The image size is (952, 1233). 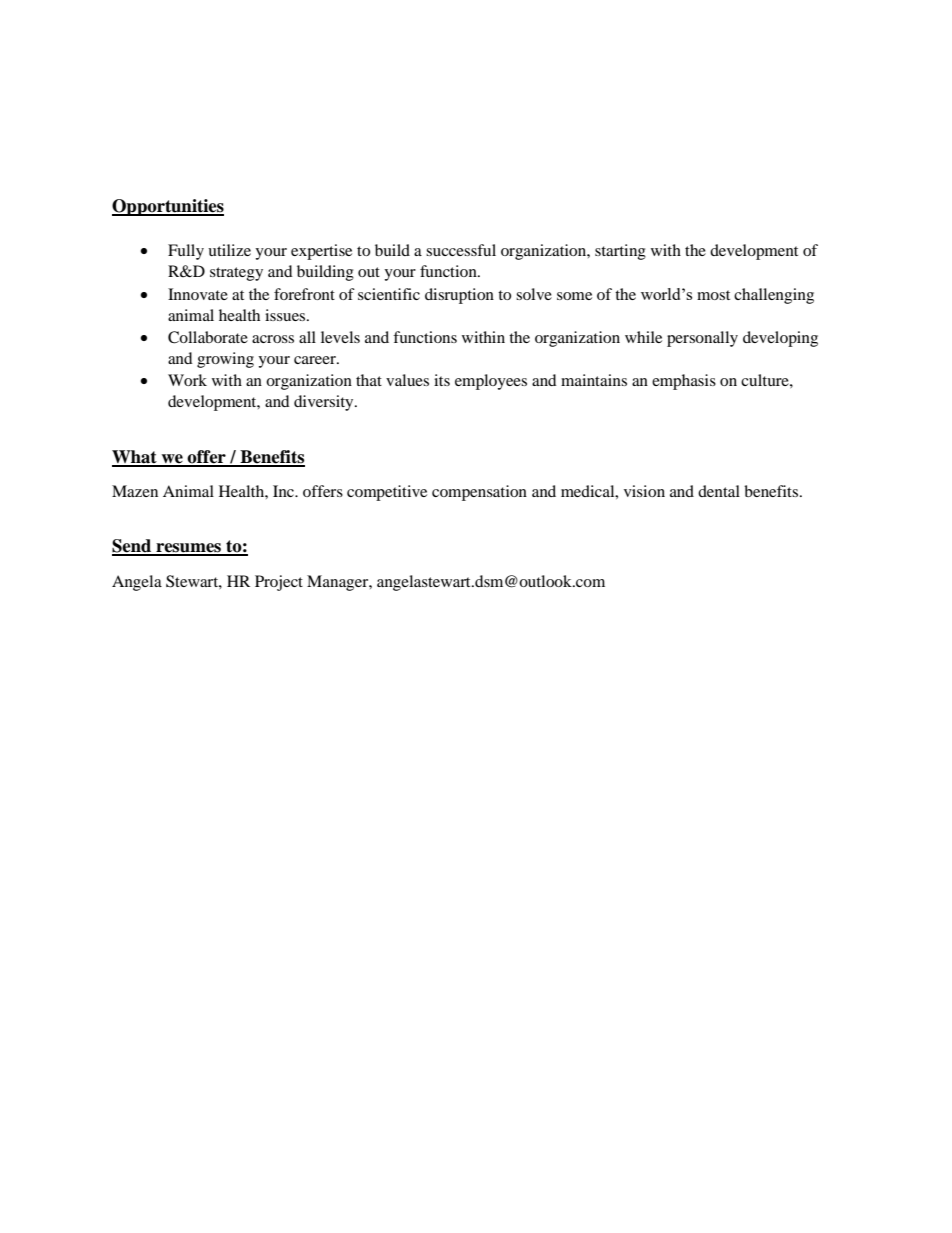 I want to click on Innovate, so click(x=198, y=294).
